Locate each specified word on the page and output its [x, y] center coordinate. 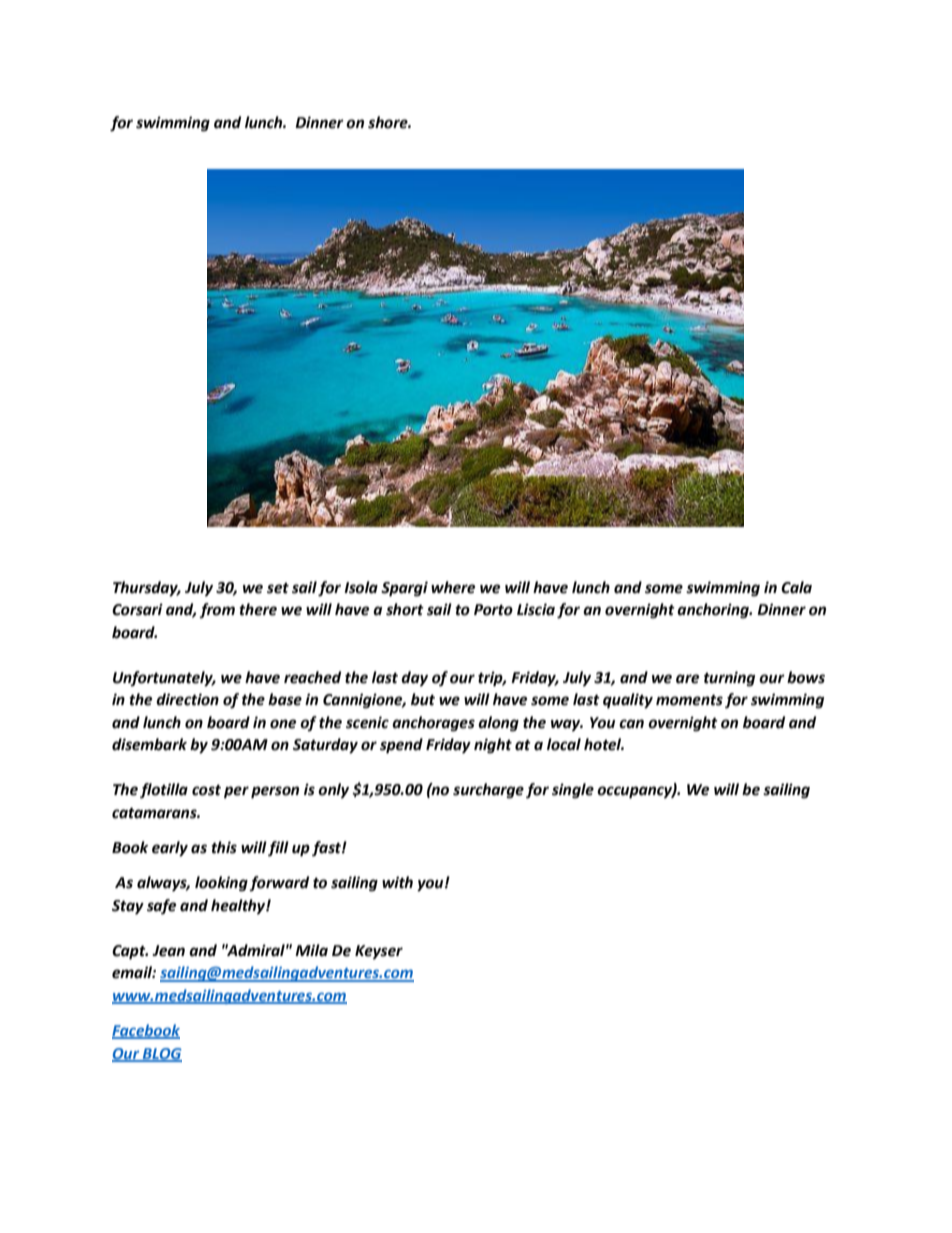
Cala [796, 587]
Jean [168, 951]
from [217, 610]
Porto [493, 610]
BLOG [161, 1054]
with [397, 882]
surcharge [488, 791]
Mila [311, 950]
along [498, 724]
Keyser [379, 952]
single [573, 791]
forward [279, 883]
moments [689, 700]
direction [187, 699]
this [224, 847]
